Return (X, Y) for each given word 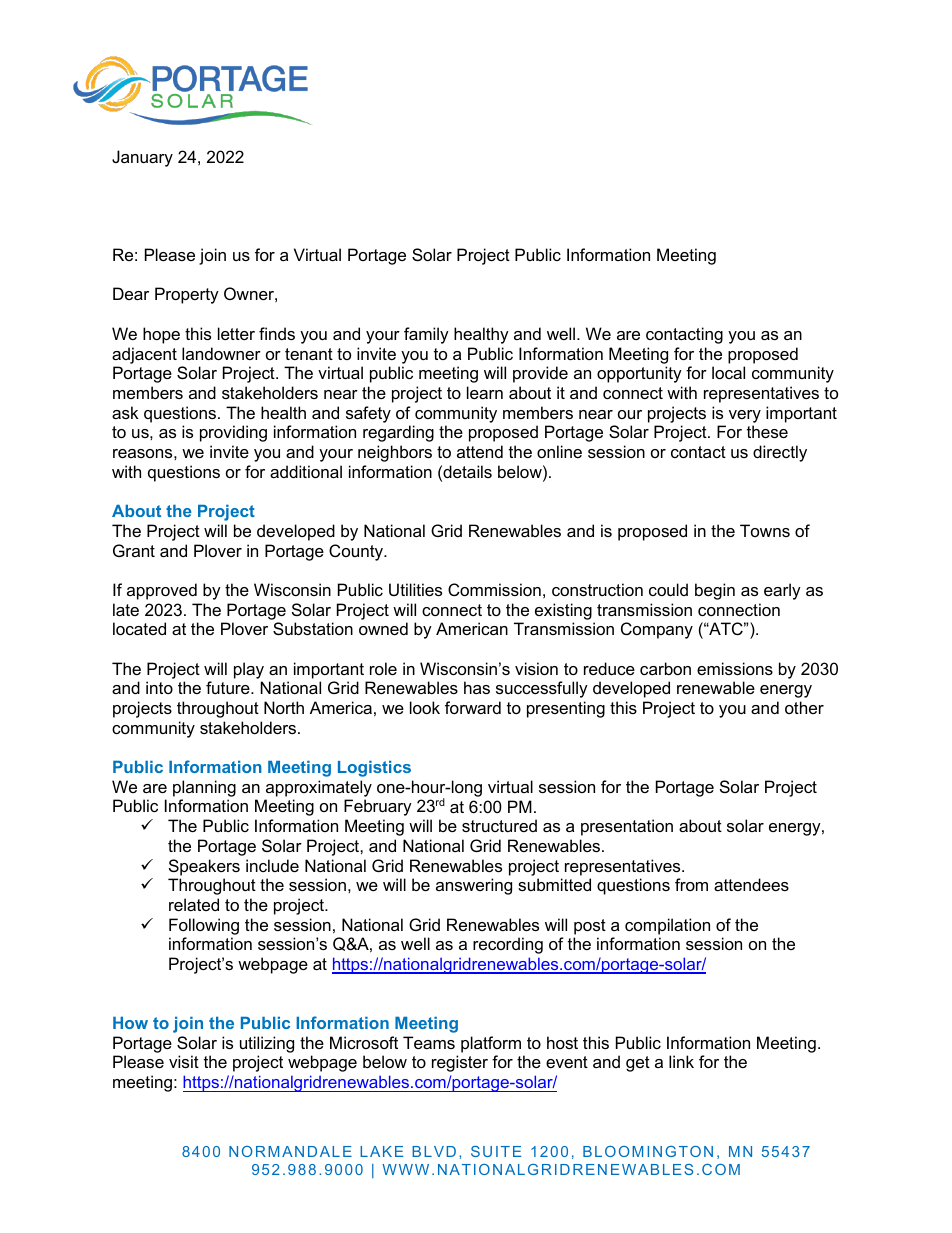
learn (485, 392)
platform (491, 1044)
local (728, 372)
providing (233, 433)
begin (715, 591)
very (745, 416)
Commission (494, 589)
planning (204, 788)
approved (162, 591)
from (691, 884)
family (426, 335)
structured (499, 825)
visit (184, 1061)
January (142, 158)
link (681, 1061)
